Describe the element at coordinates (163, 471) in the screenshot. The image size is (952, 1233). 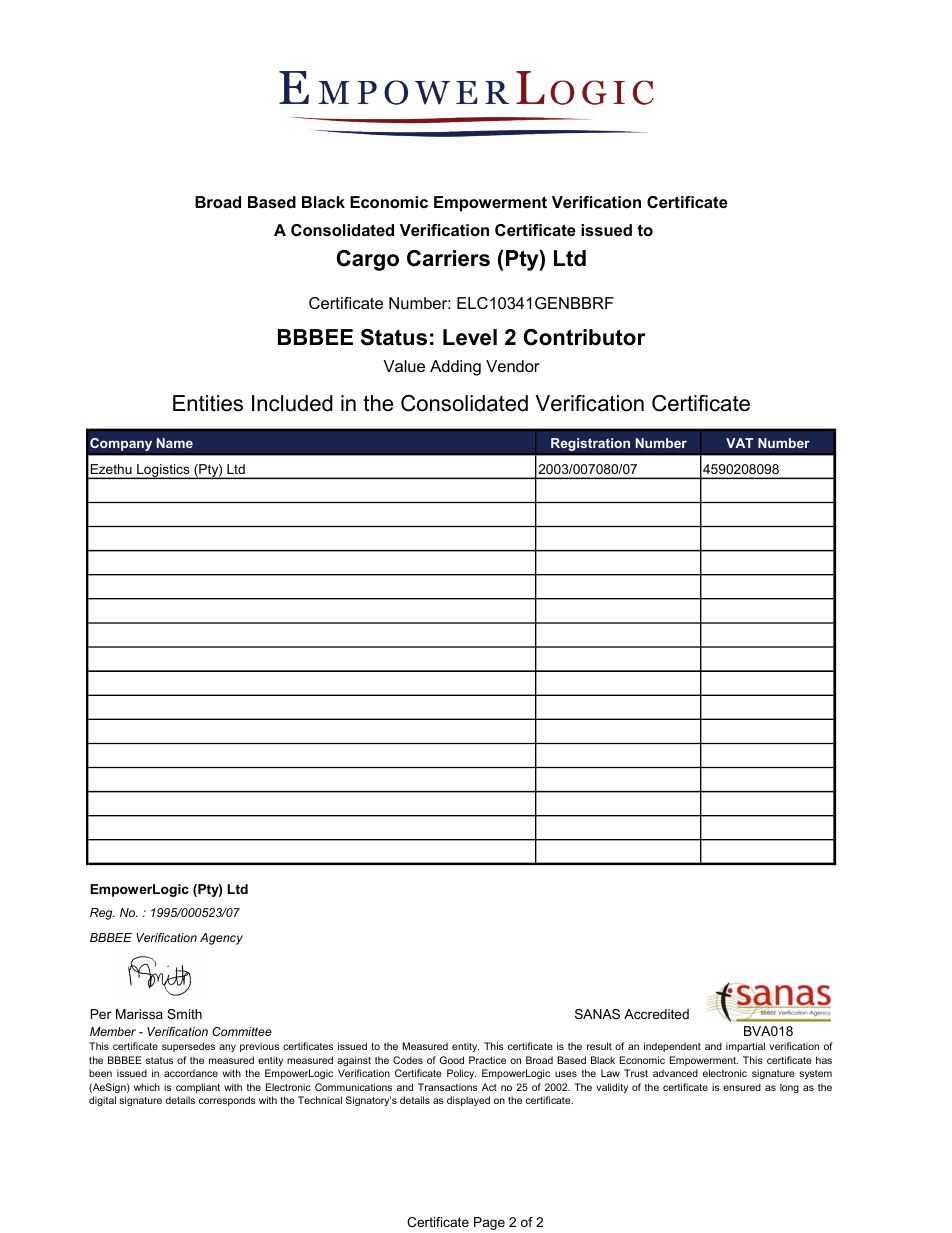
I see `Logistics` at that location.
